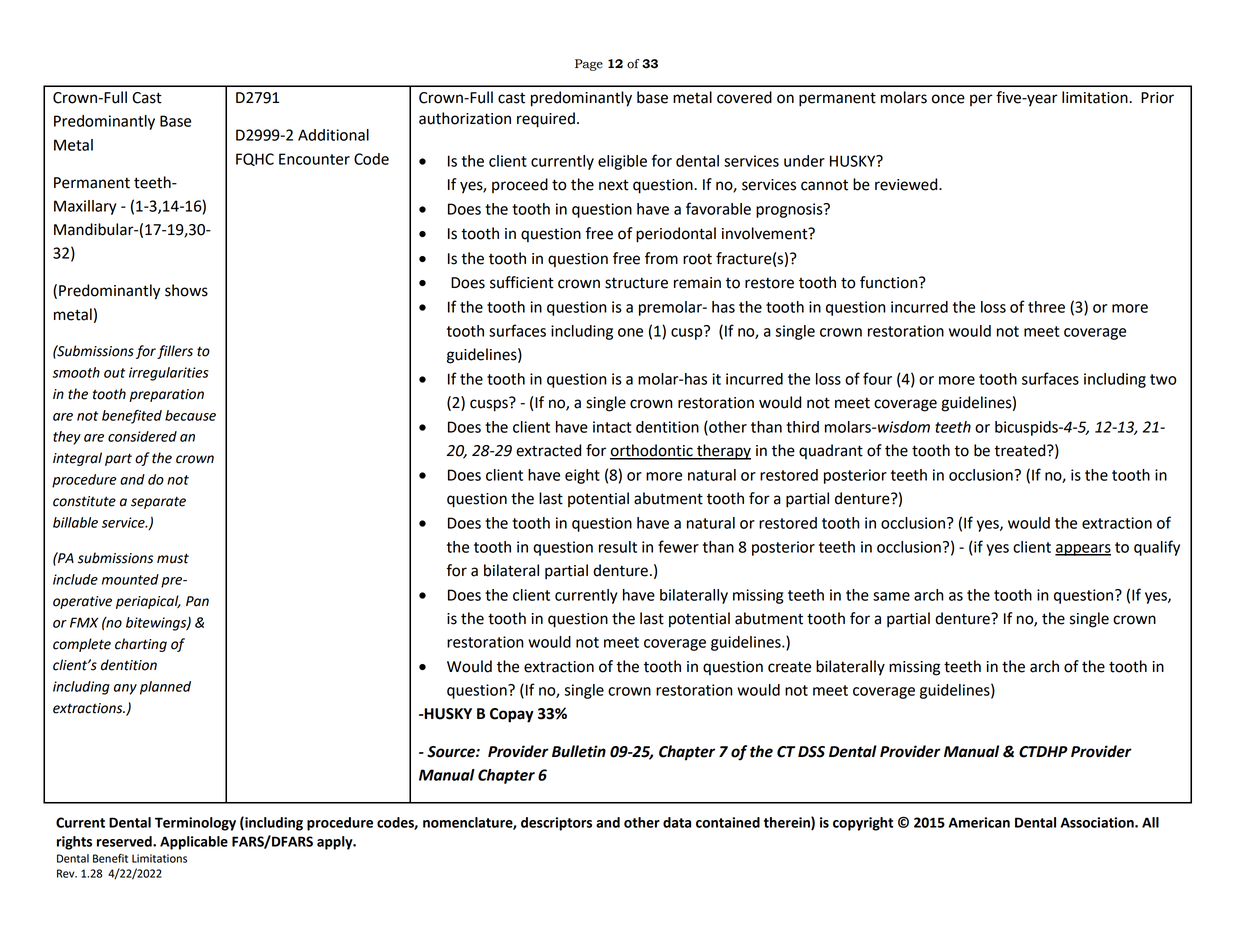 This screenshot has height=952, width=1233. Describe the element at coordinates (1021, 450) in the screenshot. I see `treated` at that location.
